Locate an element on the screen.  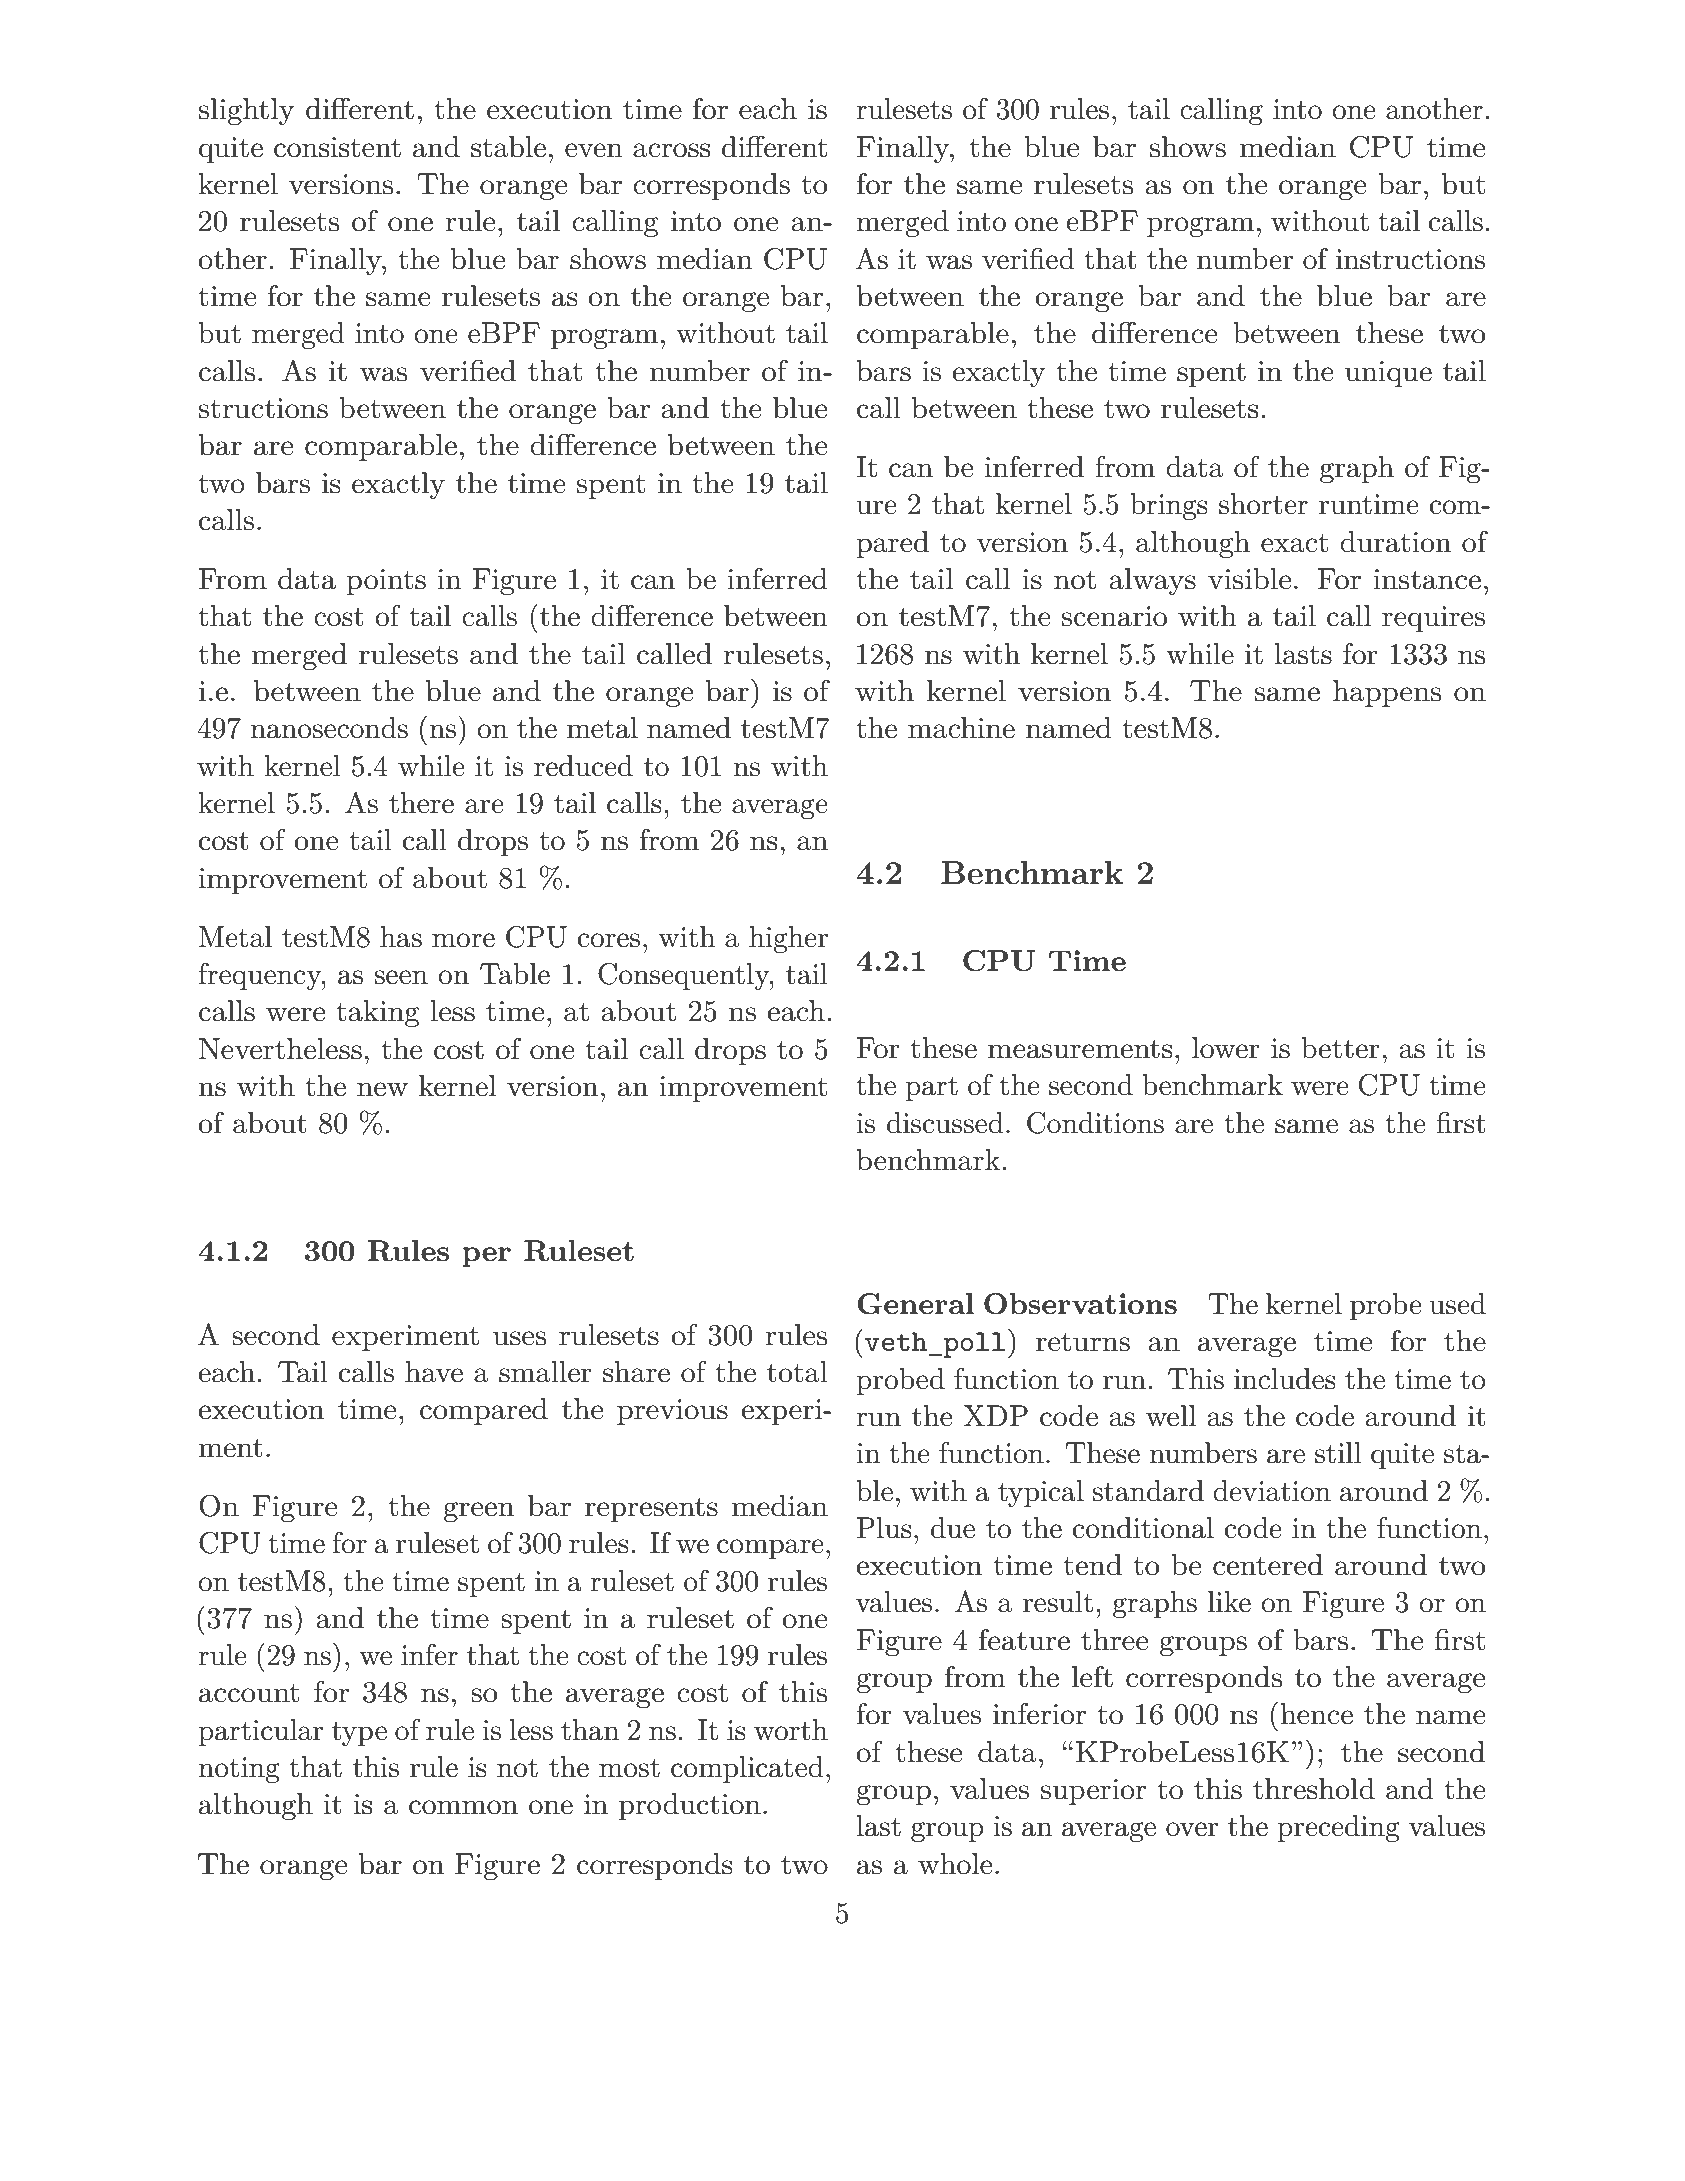
used is located at coordinates (1458, 1304).
